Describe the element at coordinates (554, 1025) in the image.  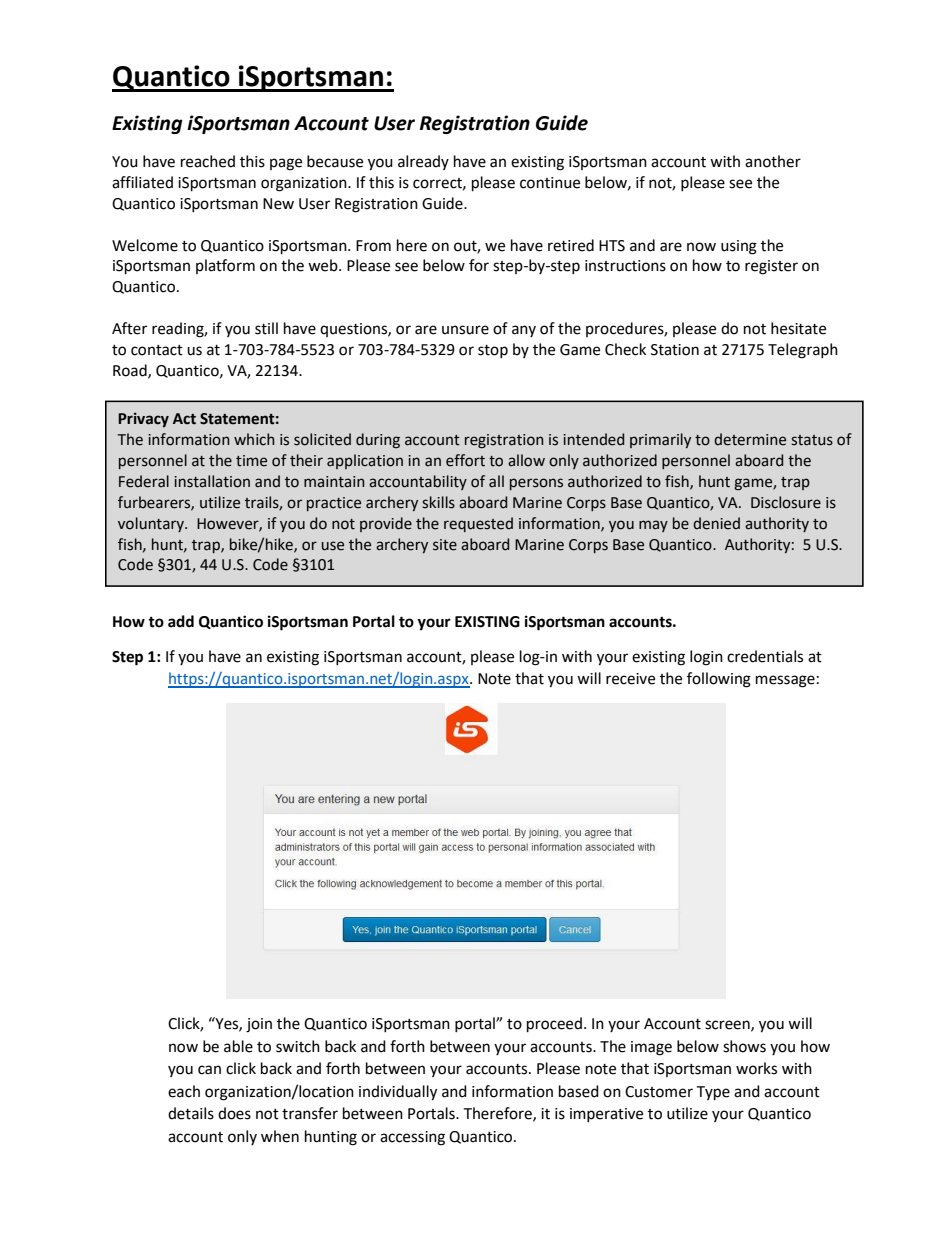
I see `proceed` at that location.
